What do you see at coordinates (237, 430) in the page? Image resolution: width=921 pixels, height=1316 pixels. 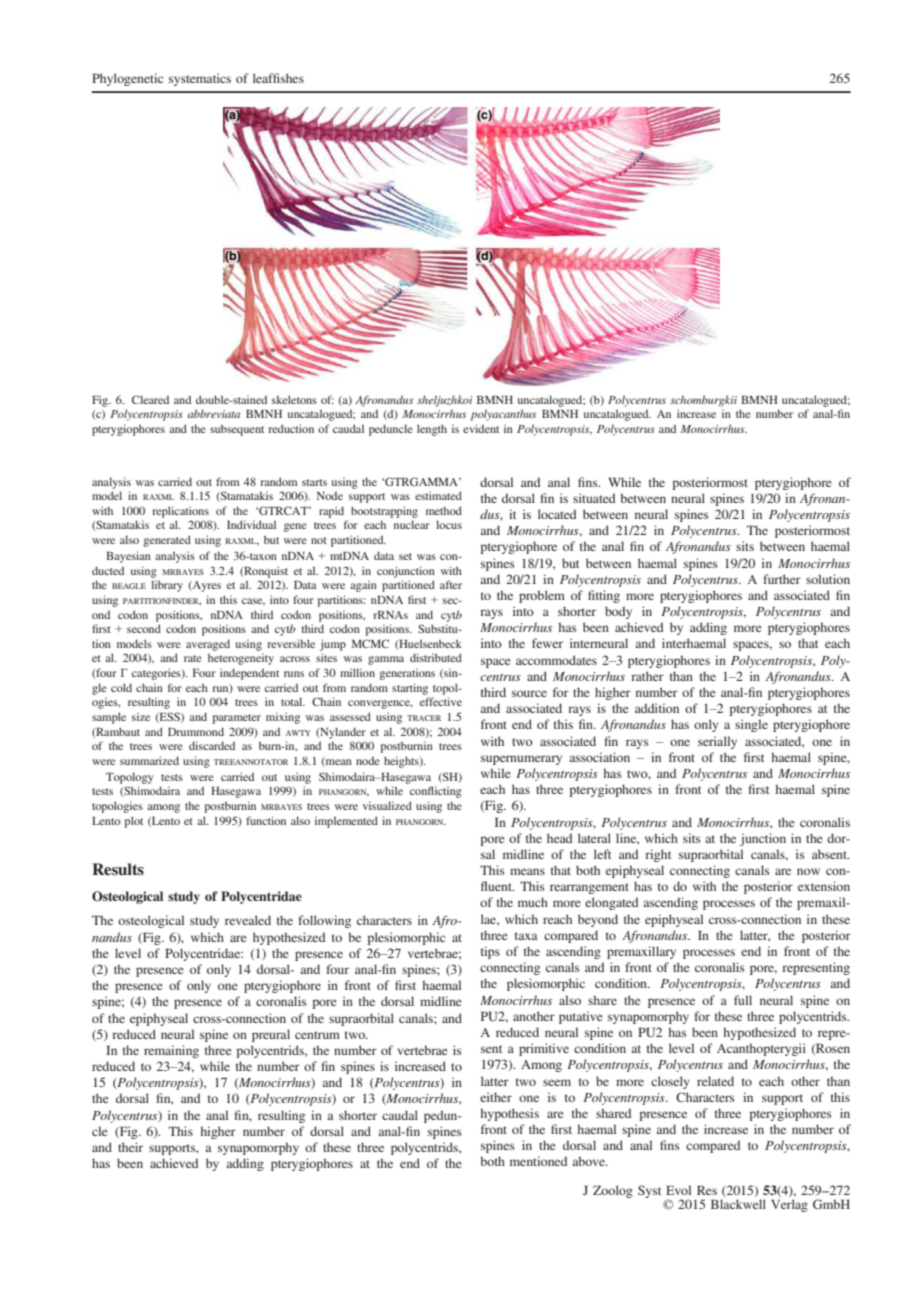 I see `subsequent` at bounding box center [237, 430].
